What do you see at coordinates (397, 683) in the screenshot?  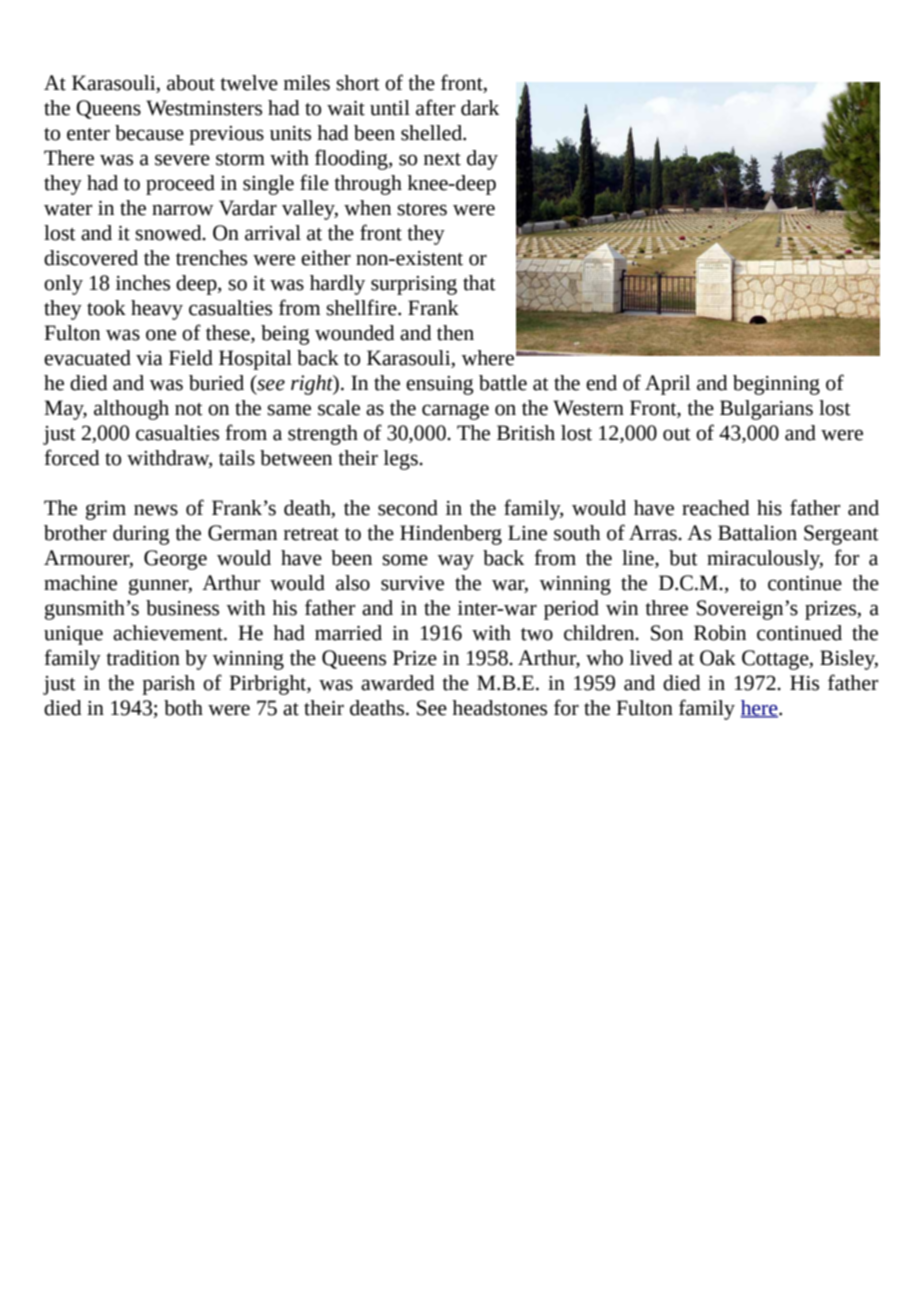 I see `awarded` at bounding box center [397, 683].
